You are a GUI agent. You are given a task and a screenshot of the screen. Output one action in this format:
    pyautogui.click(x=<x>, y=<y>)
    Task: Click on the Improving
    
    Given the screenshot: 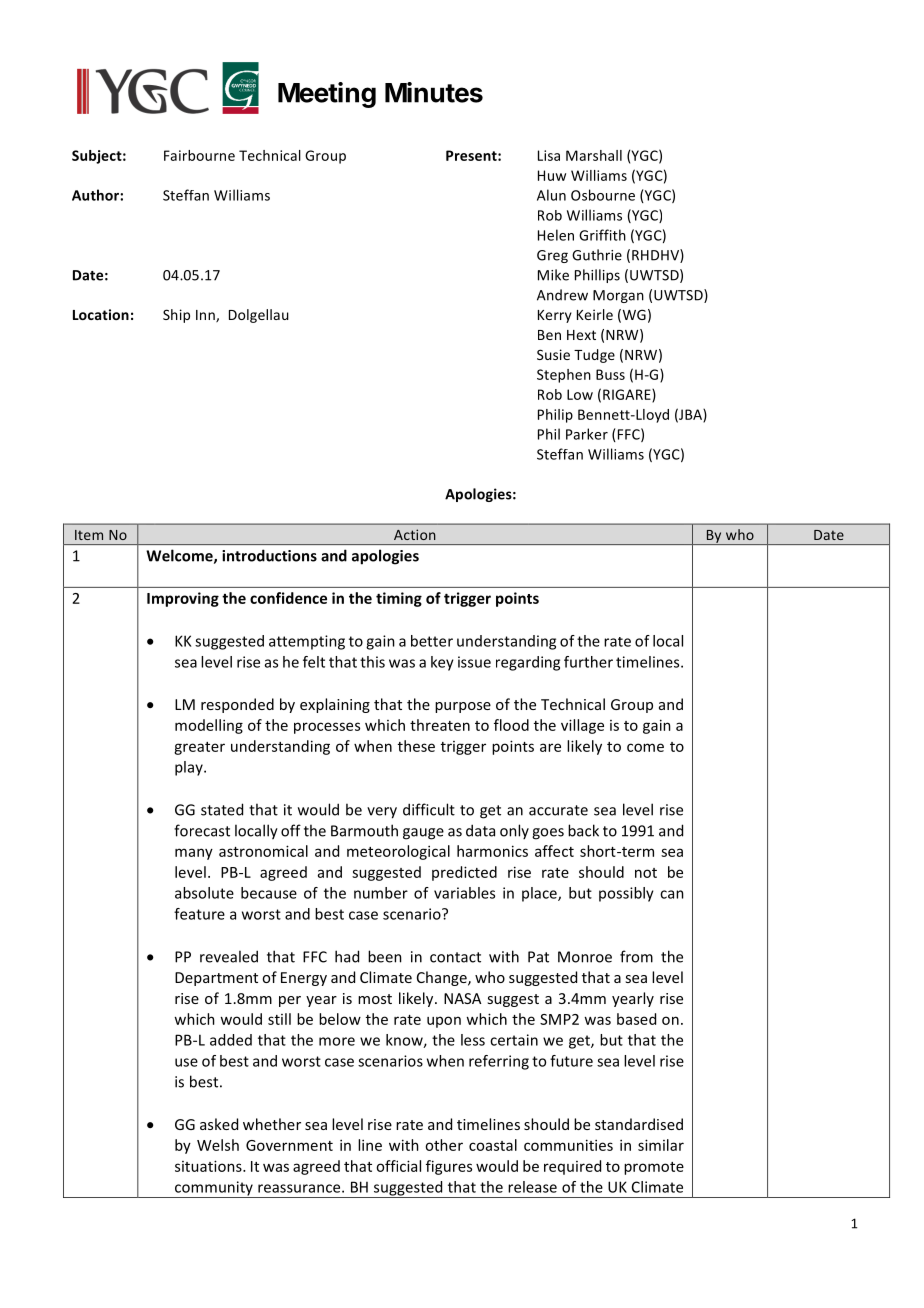 What is the action you would take?
    pyautogui.click(x=183, y=599)
